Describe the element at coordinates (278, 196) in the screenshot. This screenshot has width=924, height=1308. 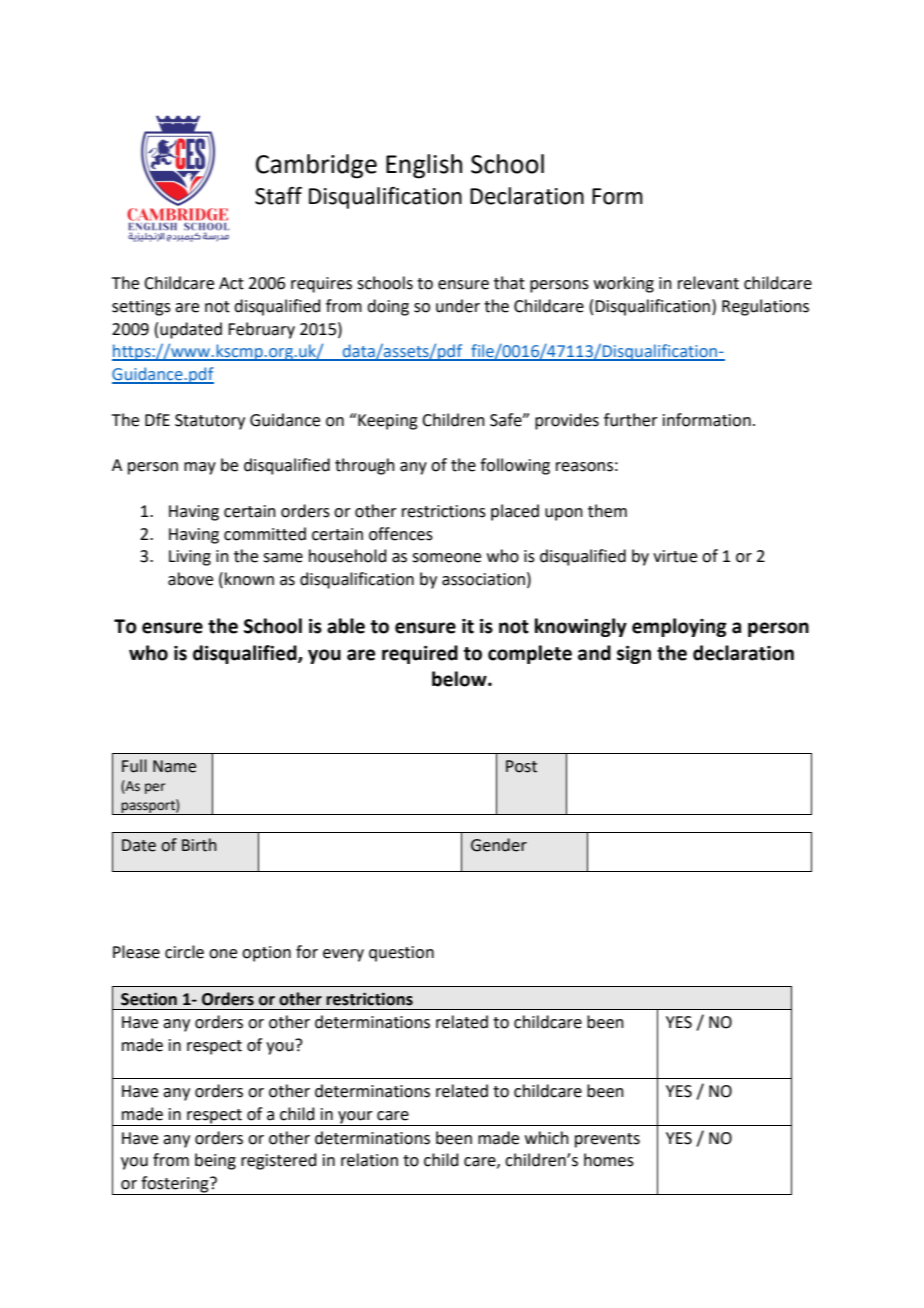
I see `Staff` at that location.
